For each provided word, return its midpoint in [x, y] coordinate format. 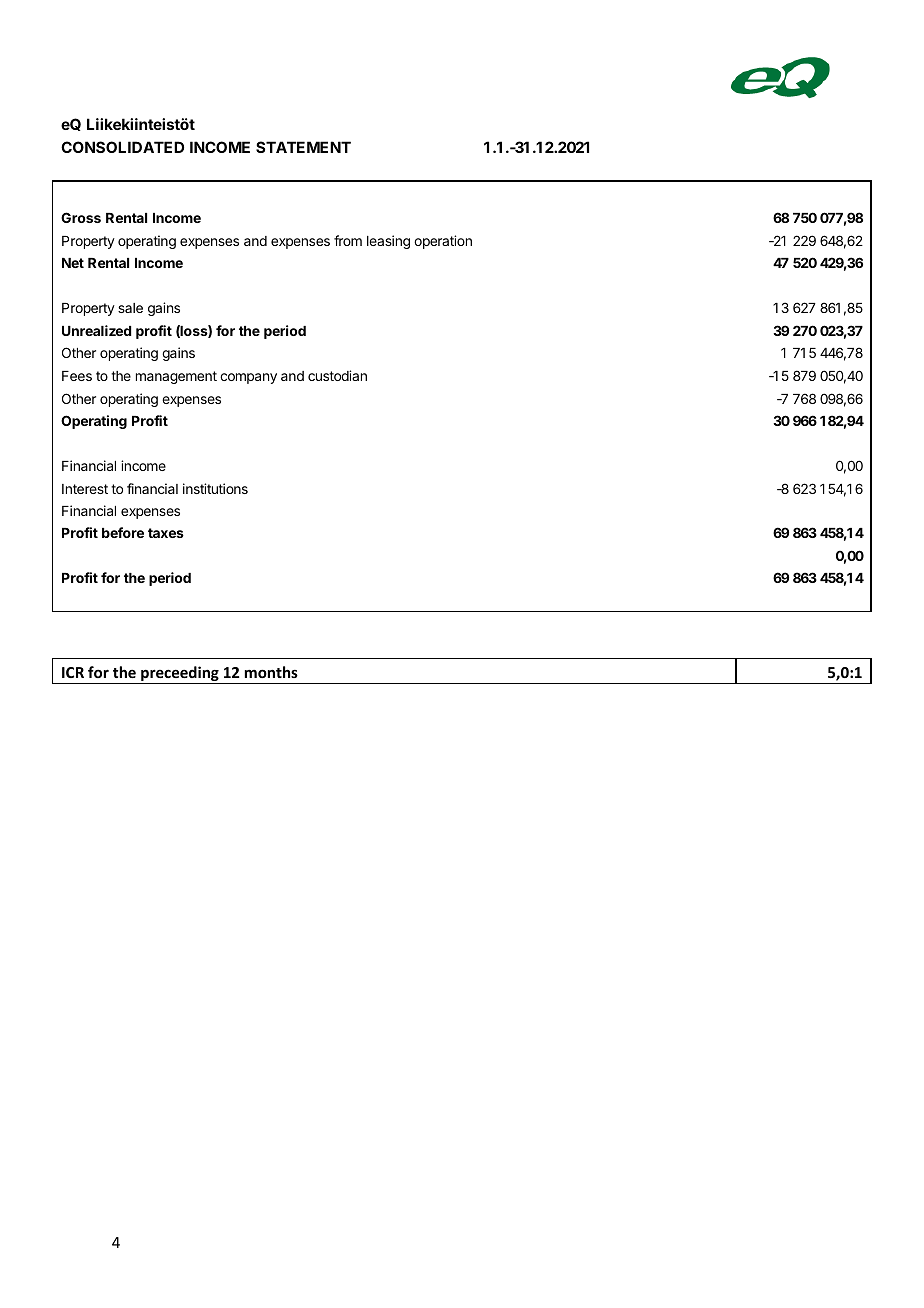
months [271, 672]
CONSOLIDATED [122, 147]
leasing [388, 242]
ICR [73, 672]
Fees [77, 376]
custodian [337, 375]
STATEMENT [303, 147]
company [248, 378]
